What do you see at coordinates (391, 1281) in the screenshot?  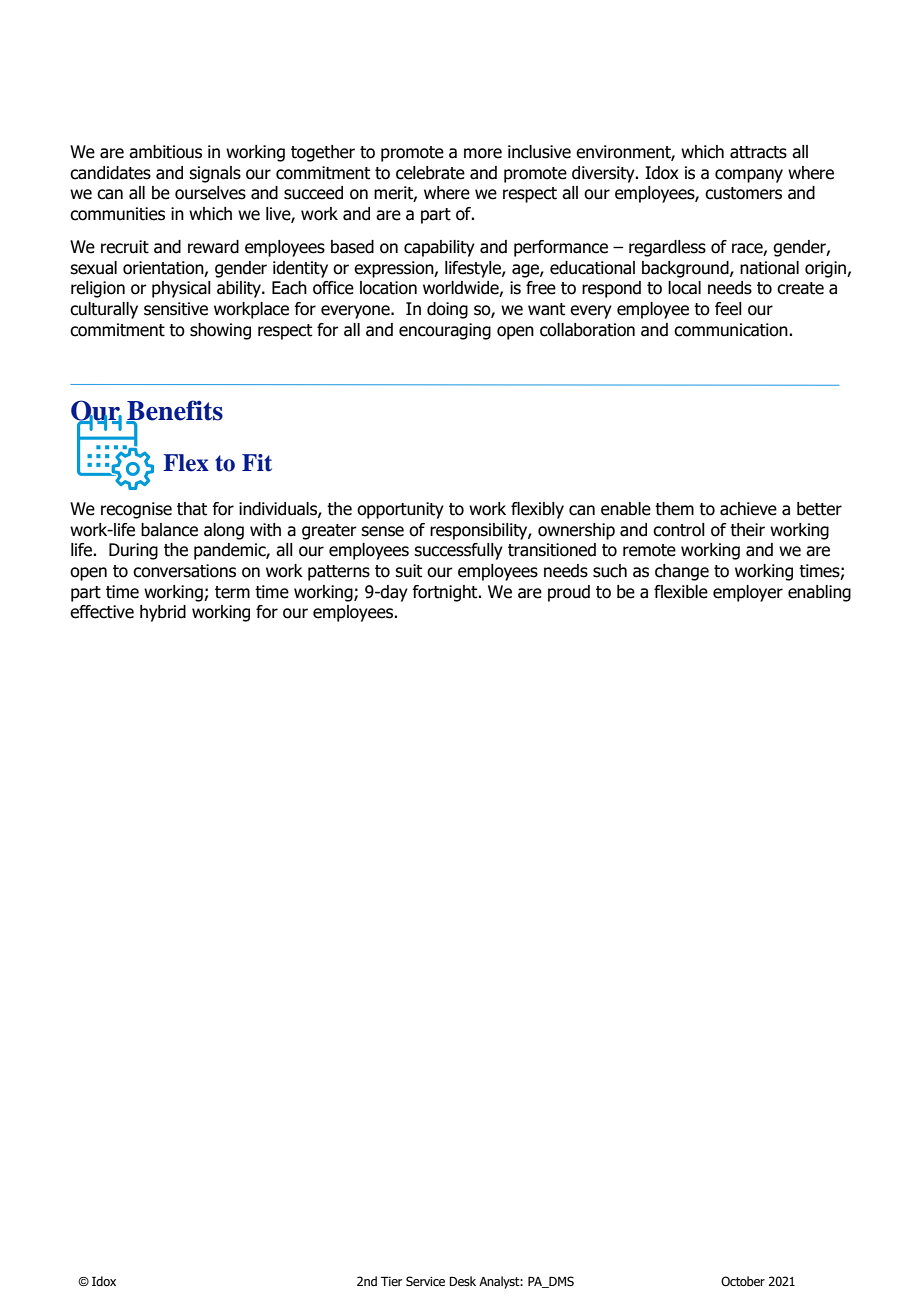 I see `Tier` at bounding box center [391, 1281].
